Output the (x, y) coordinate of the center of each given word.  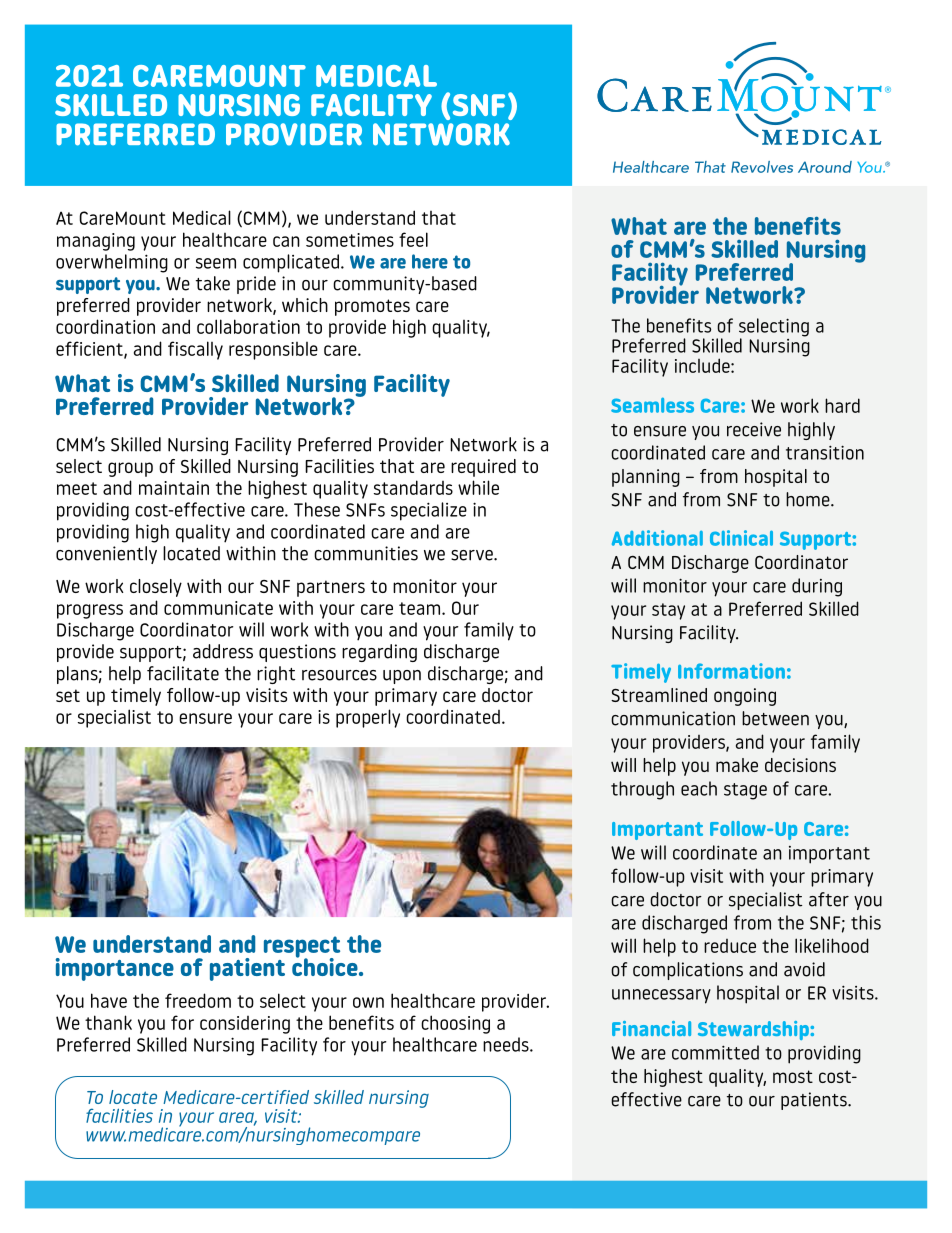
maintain (174, 488)
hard (842, 405)
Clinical (741, 538)
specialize (429, 511)
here (430, 261)
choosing (455, 1024)
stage (745, 791)
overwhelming (112, 263)
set (68, 695)
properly (368, 718)
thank (108, 1022)
